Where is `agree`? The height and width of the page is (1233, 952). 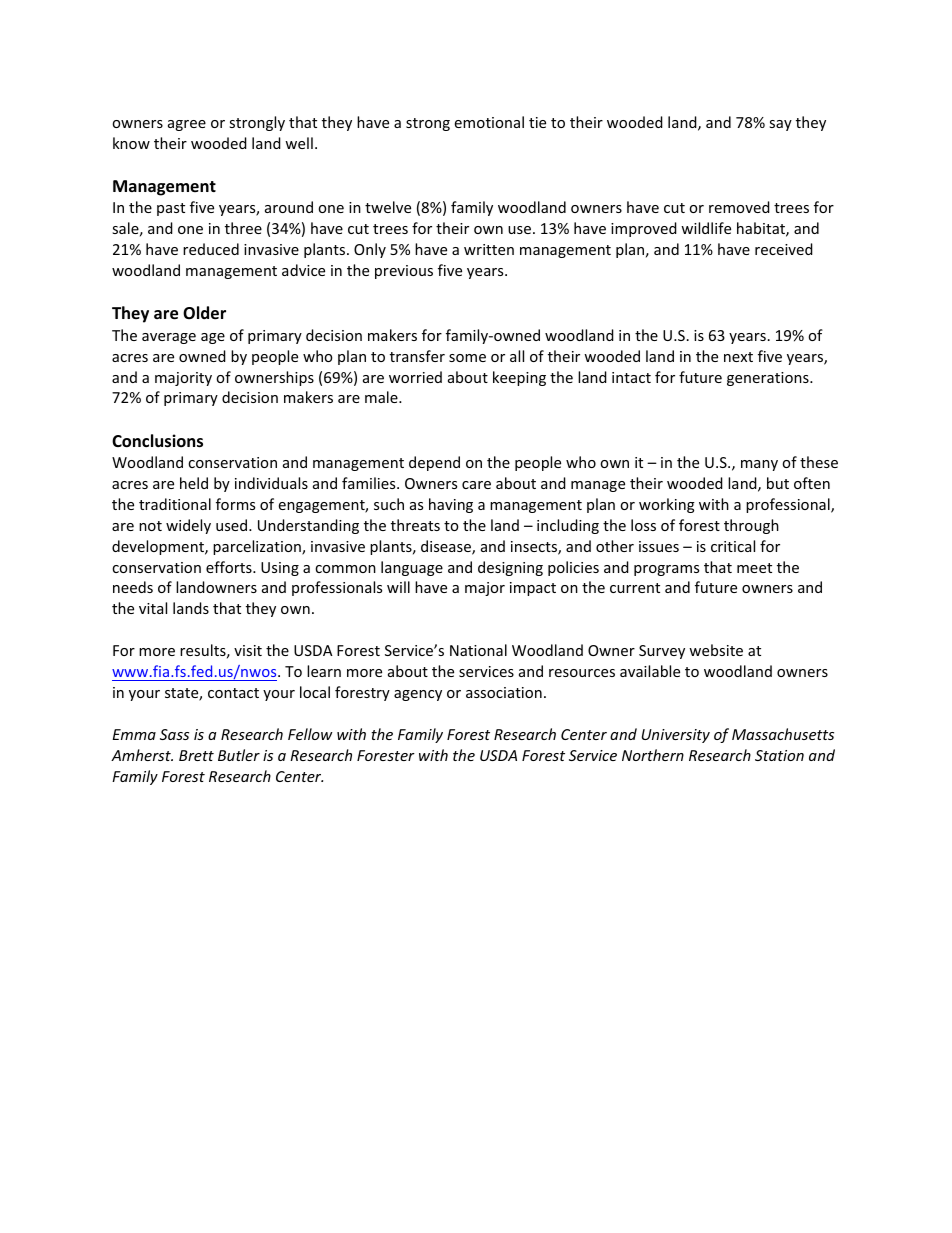
agree is located at coordinates (187, 125).
